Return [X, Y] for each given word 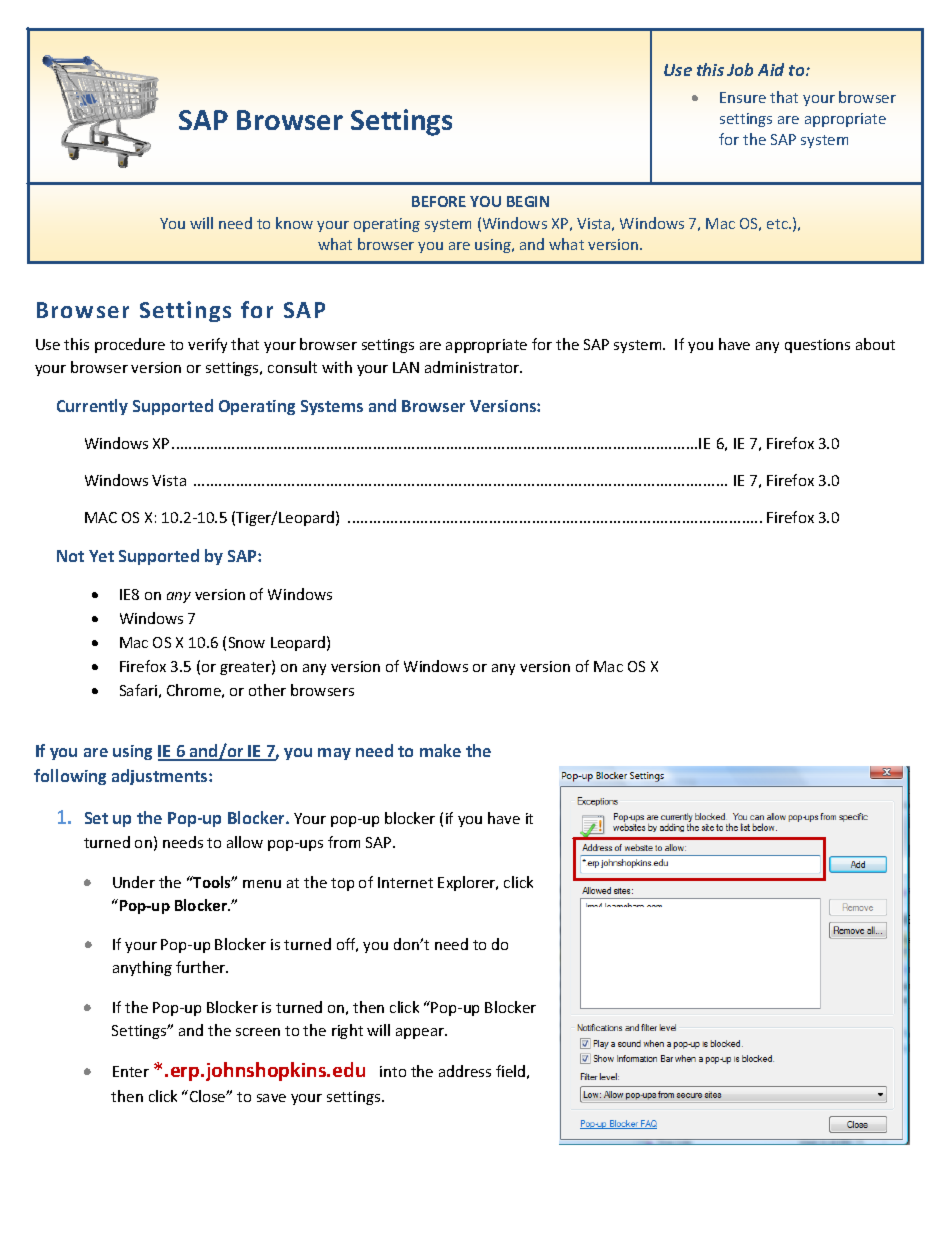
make [440, 750]
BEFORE [439, 201]
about [875, 344]
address [465, 1071]
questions [817, 346]
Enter [131, 1071]
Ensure [743, 97]
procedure [130, 345]
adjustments [161, 777]
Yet [101, 556]
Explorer [468, 883]
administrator [473, 367]
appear [421, 1033]
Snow [247, 642]
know [294, 223]
